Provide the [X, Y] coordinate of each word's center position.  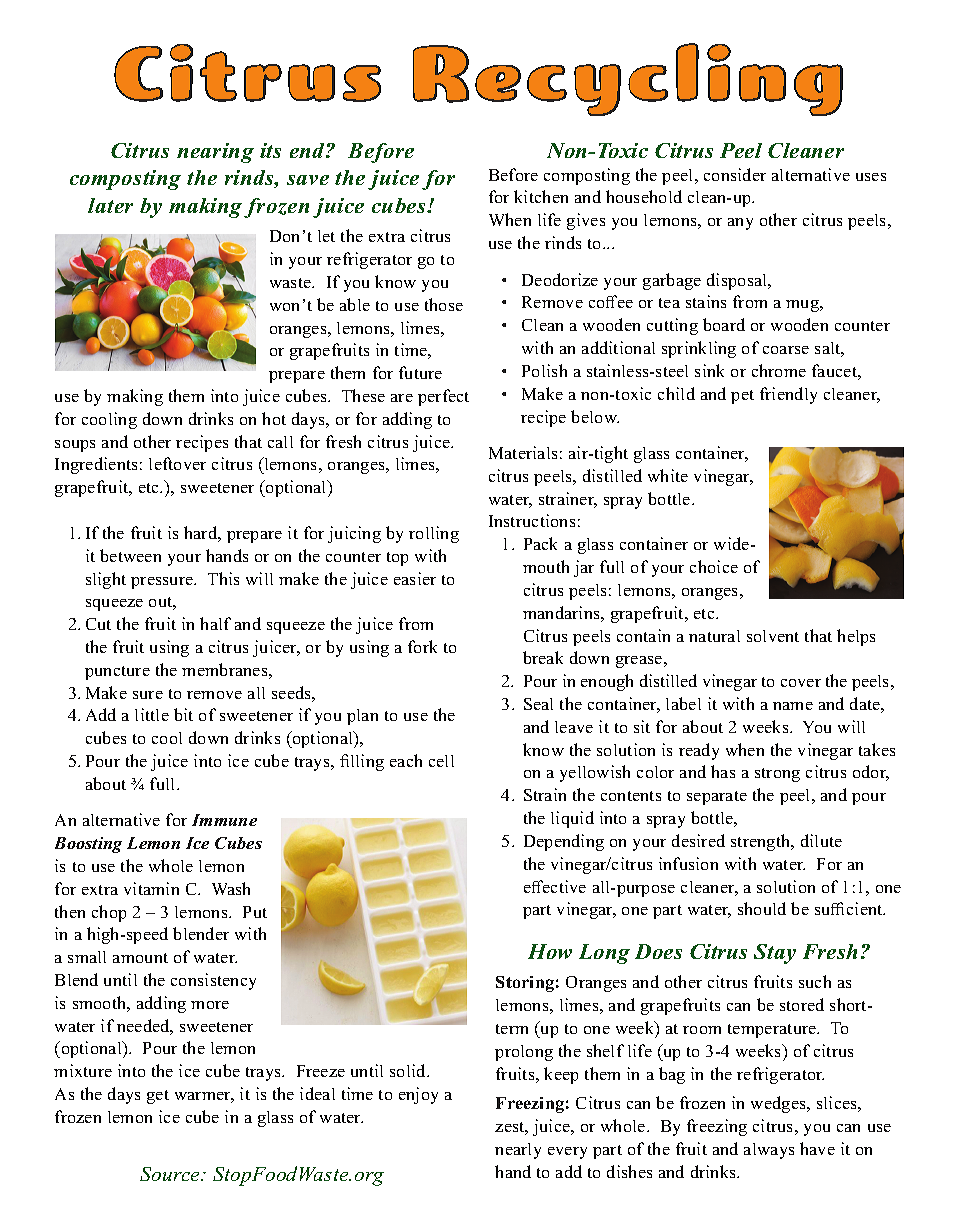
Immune [224, 820]
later [110, 205]
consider [735, 174]
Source [171, 1174]
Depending [564, 842]
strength [762, 842]
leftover [177, 463]
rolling [434, 534]
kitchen [541, 196]
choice [714, 566]
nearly [518, 1151]
